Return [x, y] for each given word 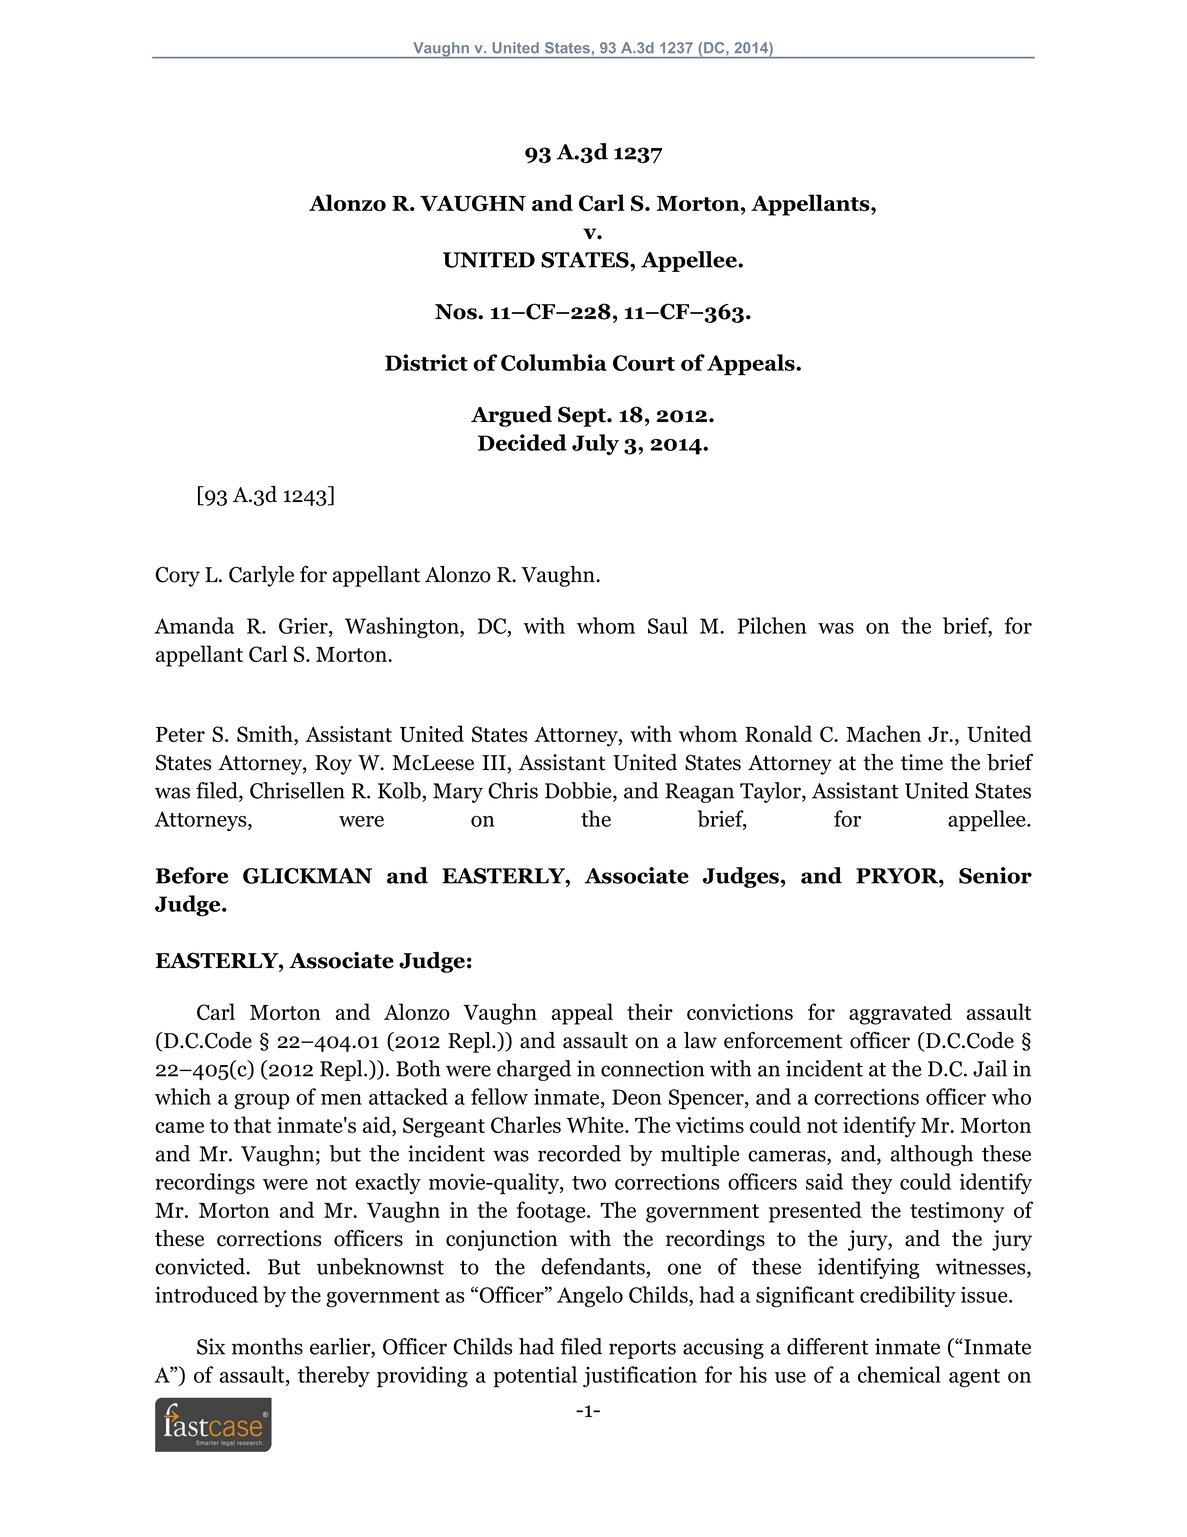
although [932, 1155]
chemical [899, 1374]
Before [192, 875]
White [596, 1124]
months [267, 1346]
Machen [883, 733]
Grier [304, 625]
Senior [995, 875]
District [426, 362]
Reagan [699, 793]
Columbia [554, 362]
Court [644, 363]
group [262, 1102]
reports [642, 1349]
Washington [403, 628]
